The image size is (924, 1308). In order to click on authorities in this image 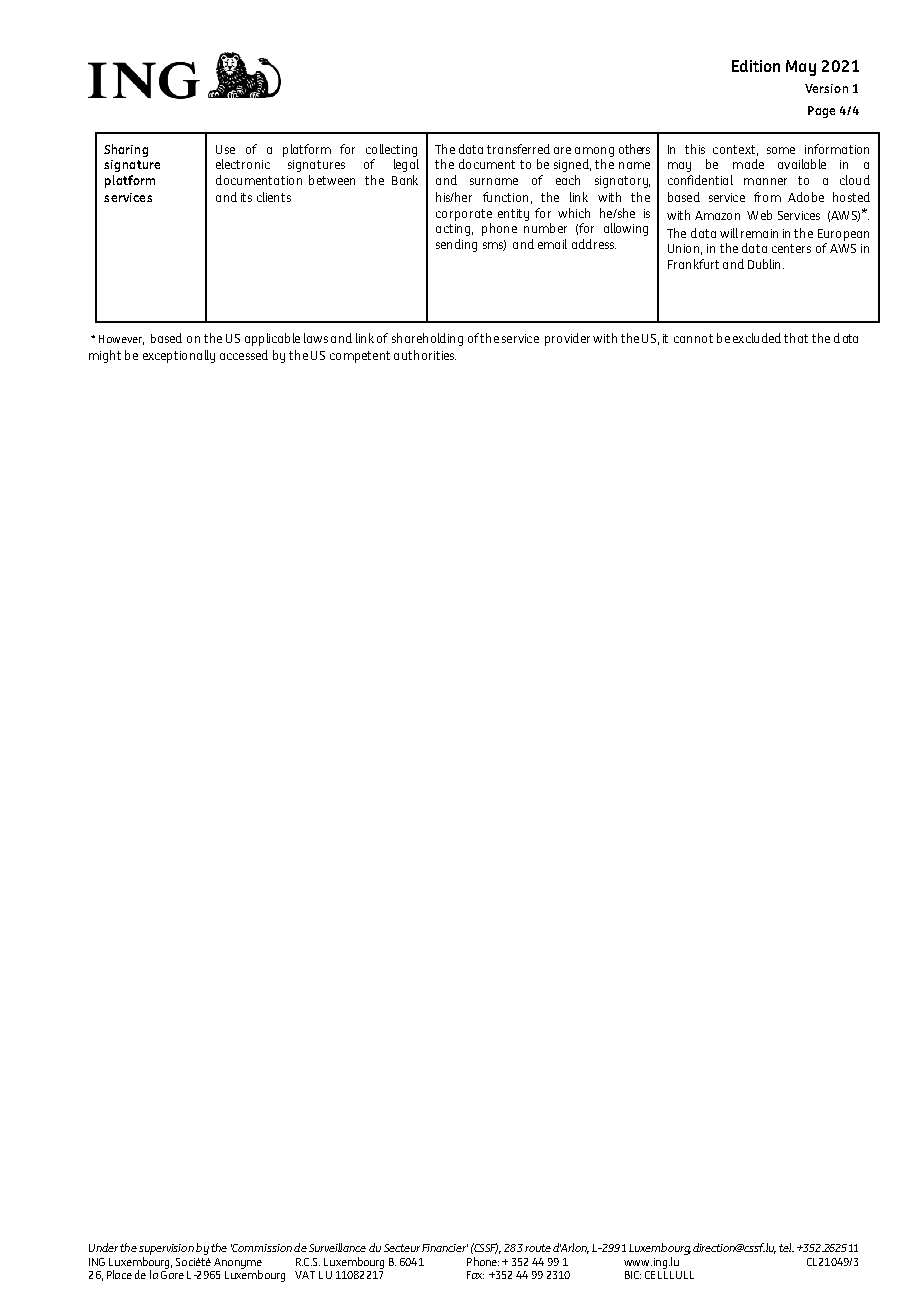, I will do `click(425, 355)`.
